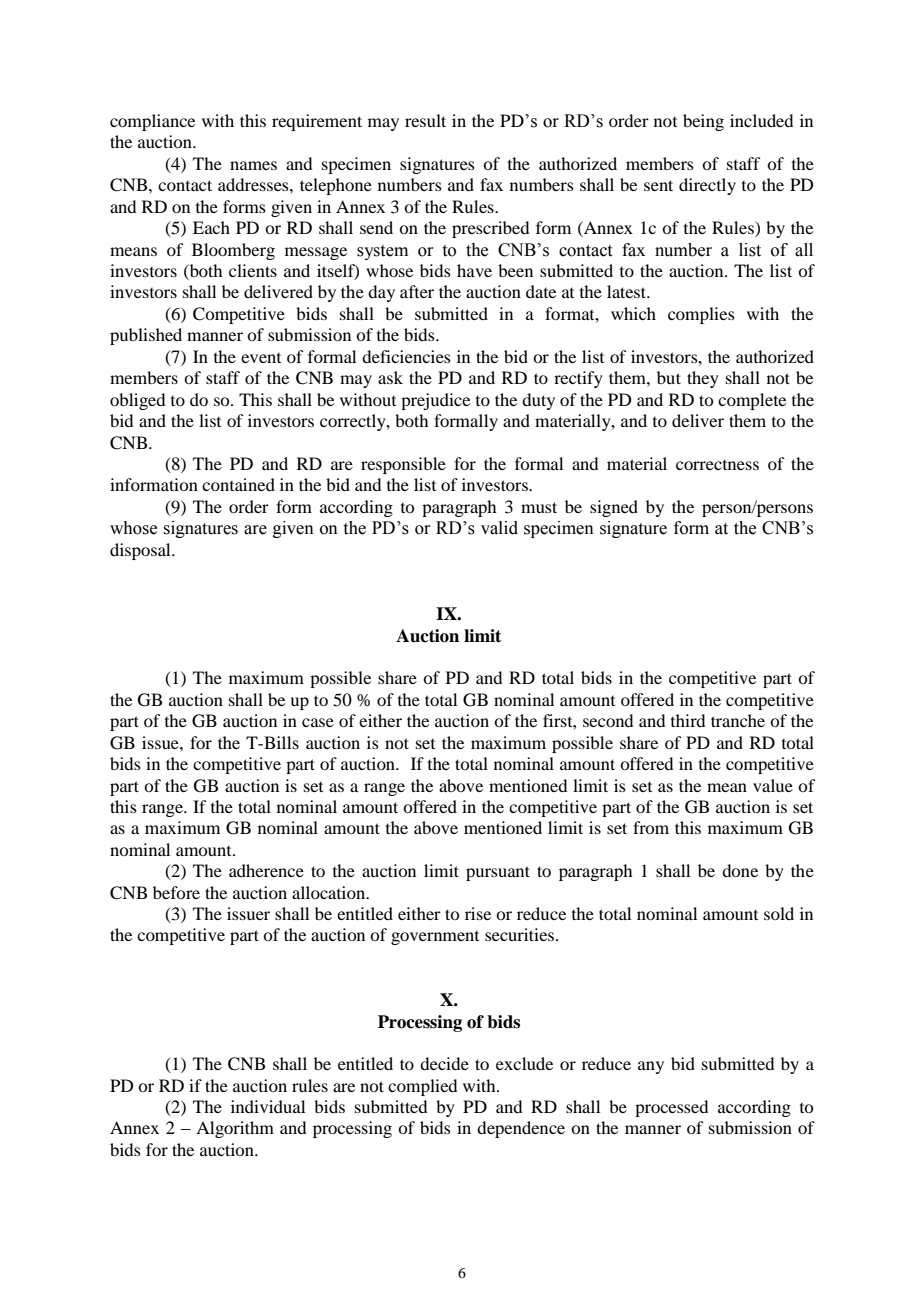 This image has height=1308, width=924. Describe the element at coordinates (235, 1129) in the image. I see `Algorithm` at that location.
